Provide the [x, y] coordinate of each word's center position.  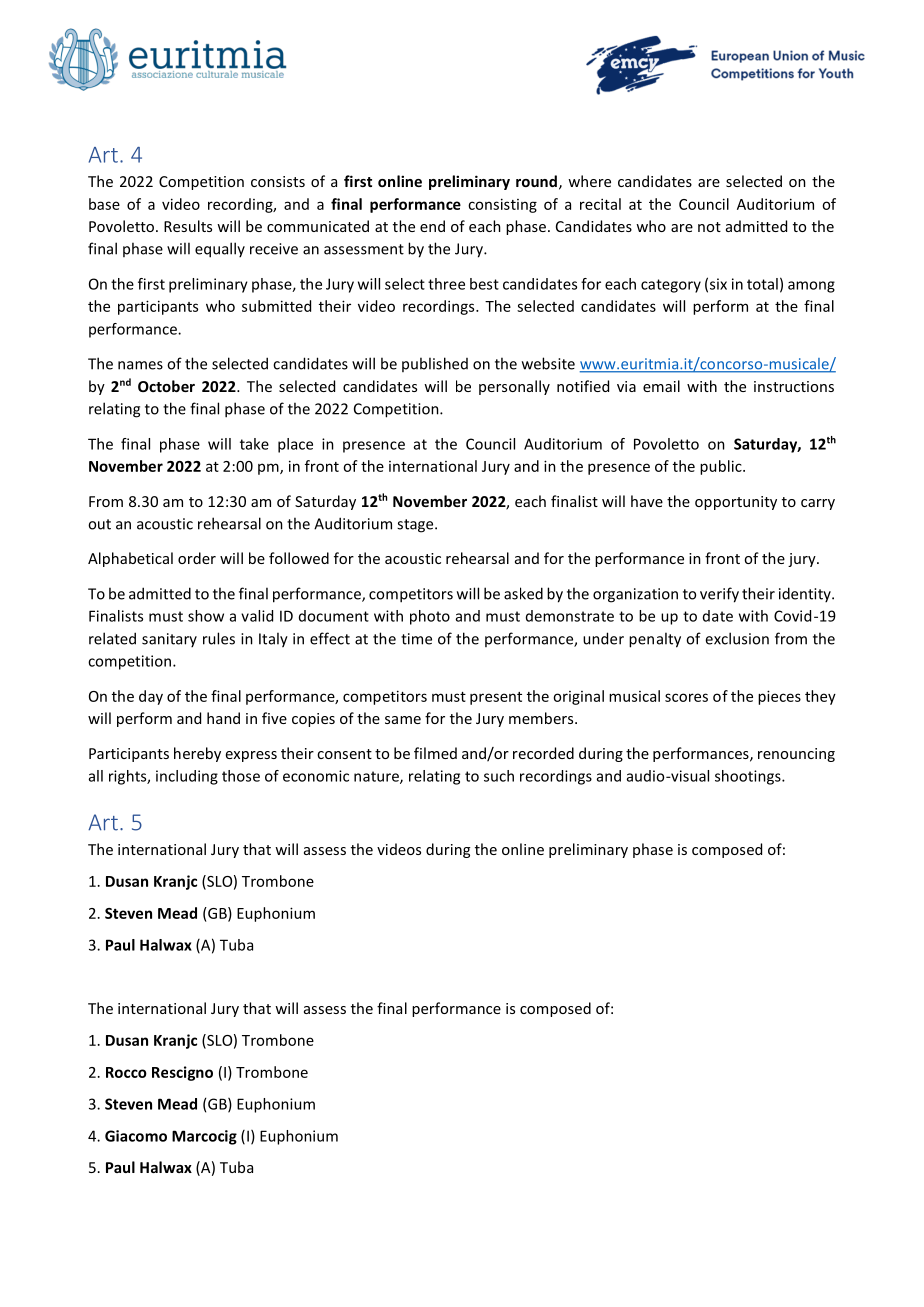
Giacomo [136, 1136]
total [762, 284]
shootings [749, 777]
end [432, 226]
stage [416, 526]
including [187, 777]
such [499, 776]
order [197, 558]
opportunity [736, 503]
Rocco [126, 1072]
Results [188, 226]
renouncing [796, 755]
